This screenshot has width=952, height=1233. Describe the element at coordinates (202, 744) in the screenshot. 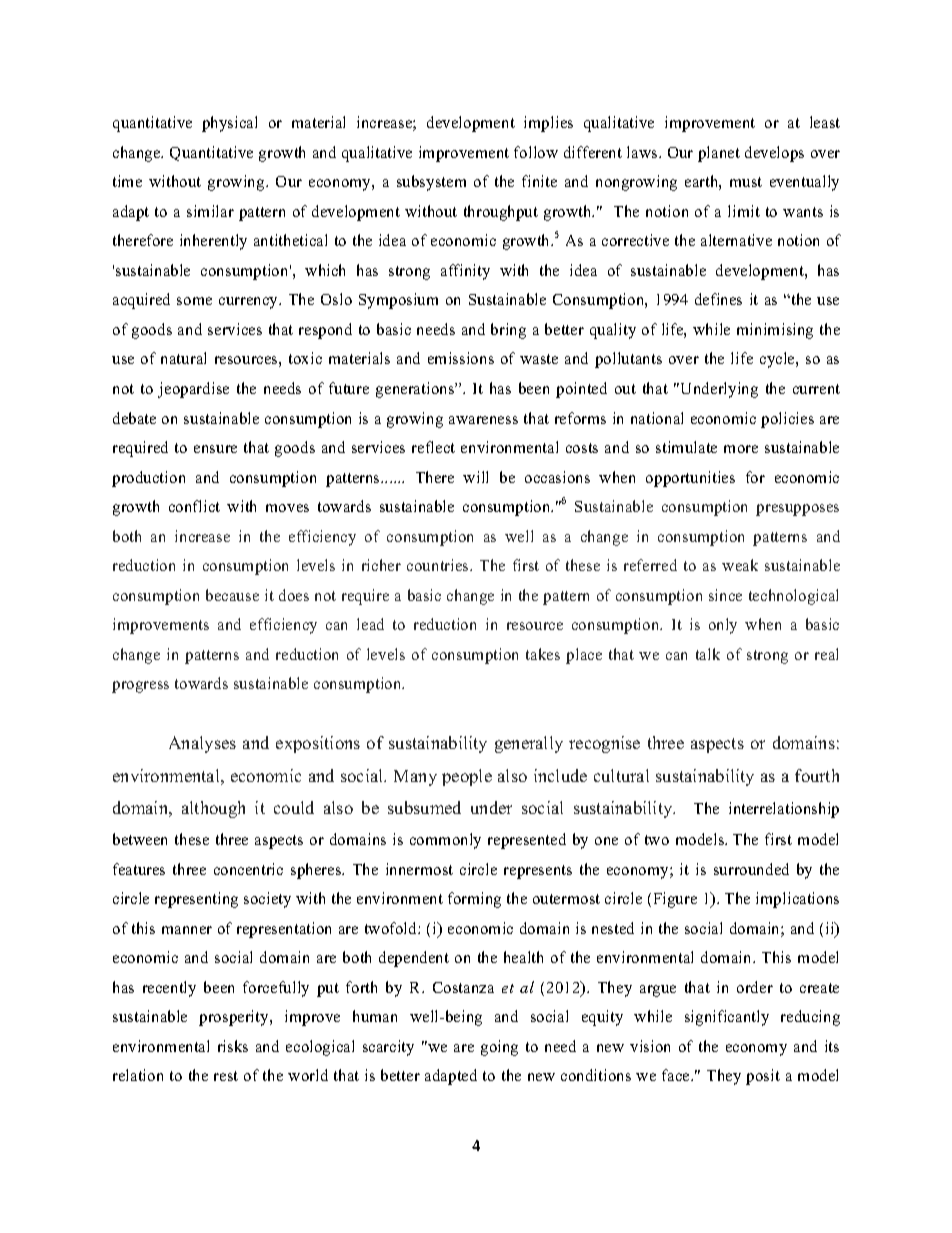

I see `Analyses` at that location.
